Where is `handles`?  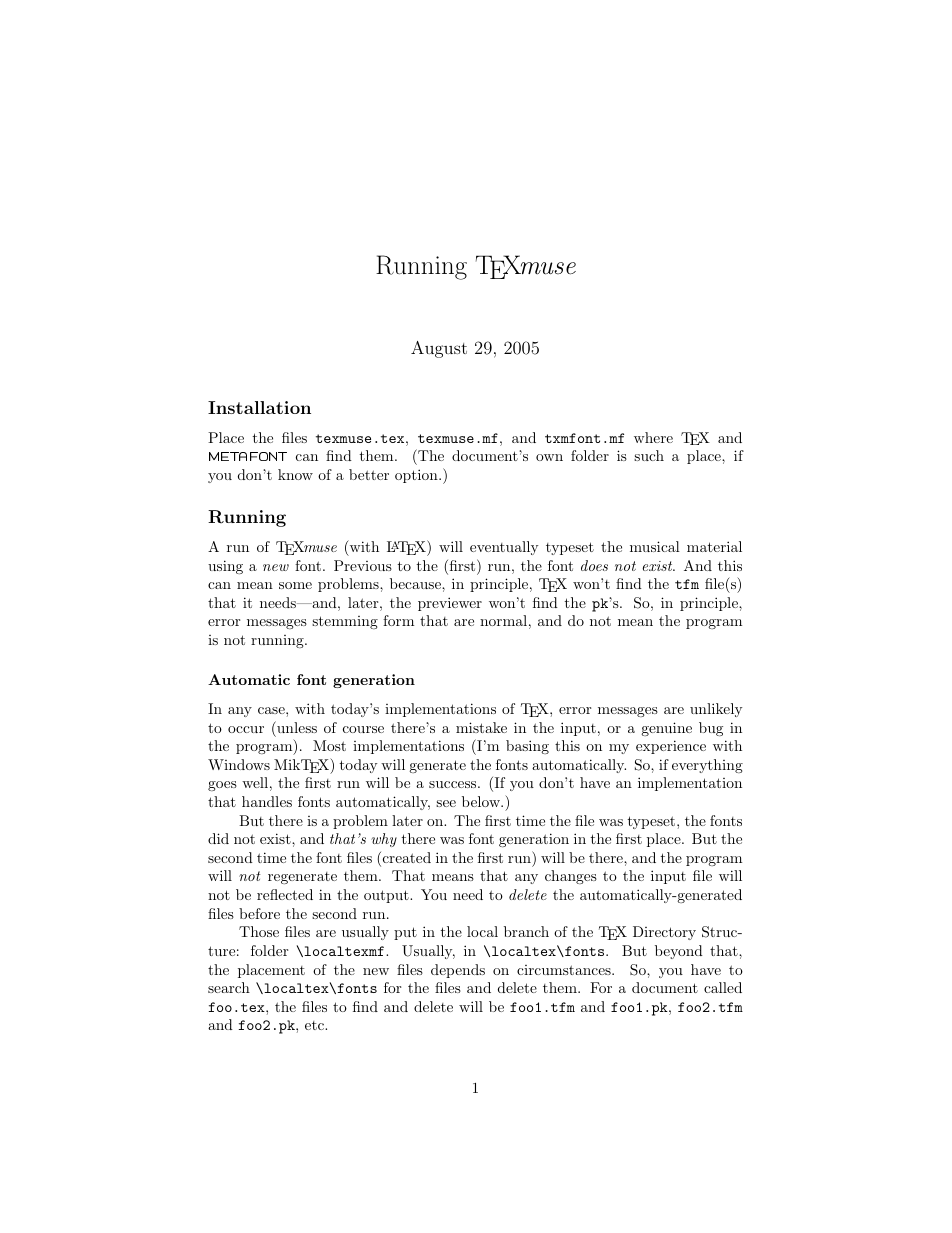 handles is located at coordinates (267, 801).
